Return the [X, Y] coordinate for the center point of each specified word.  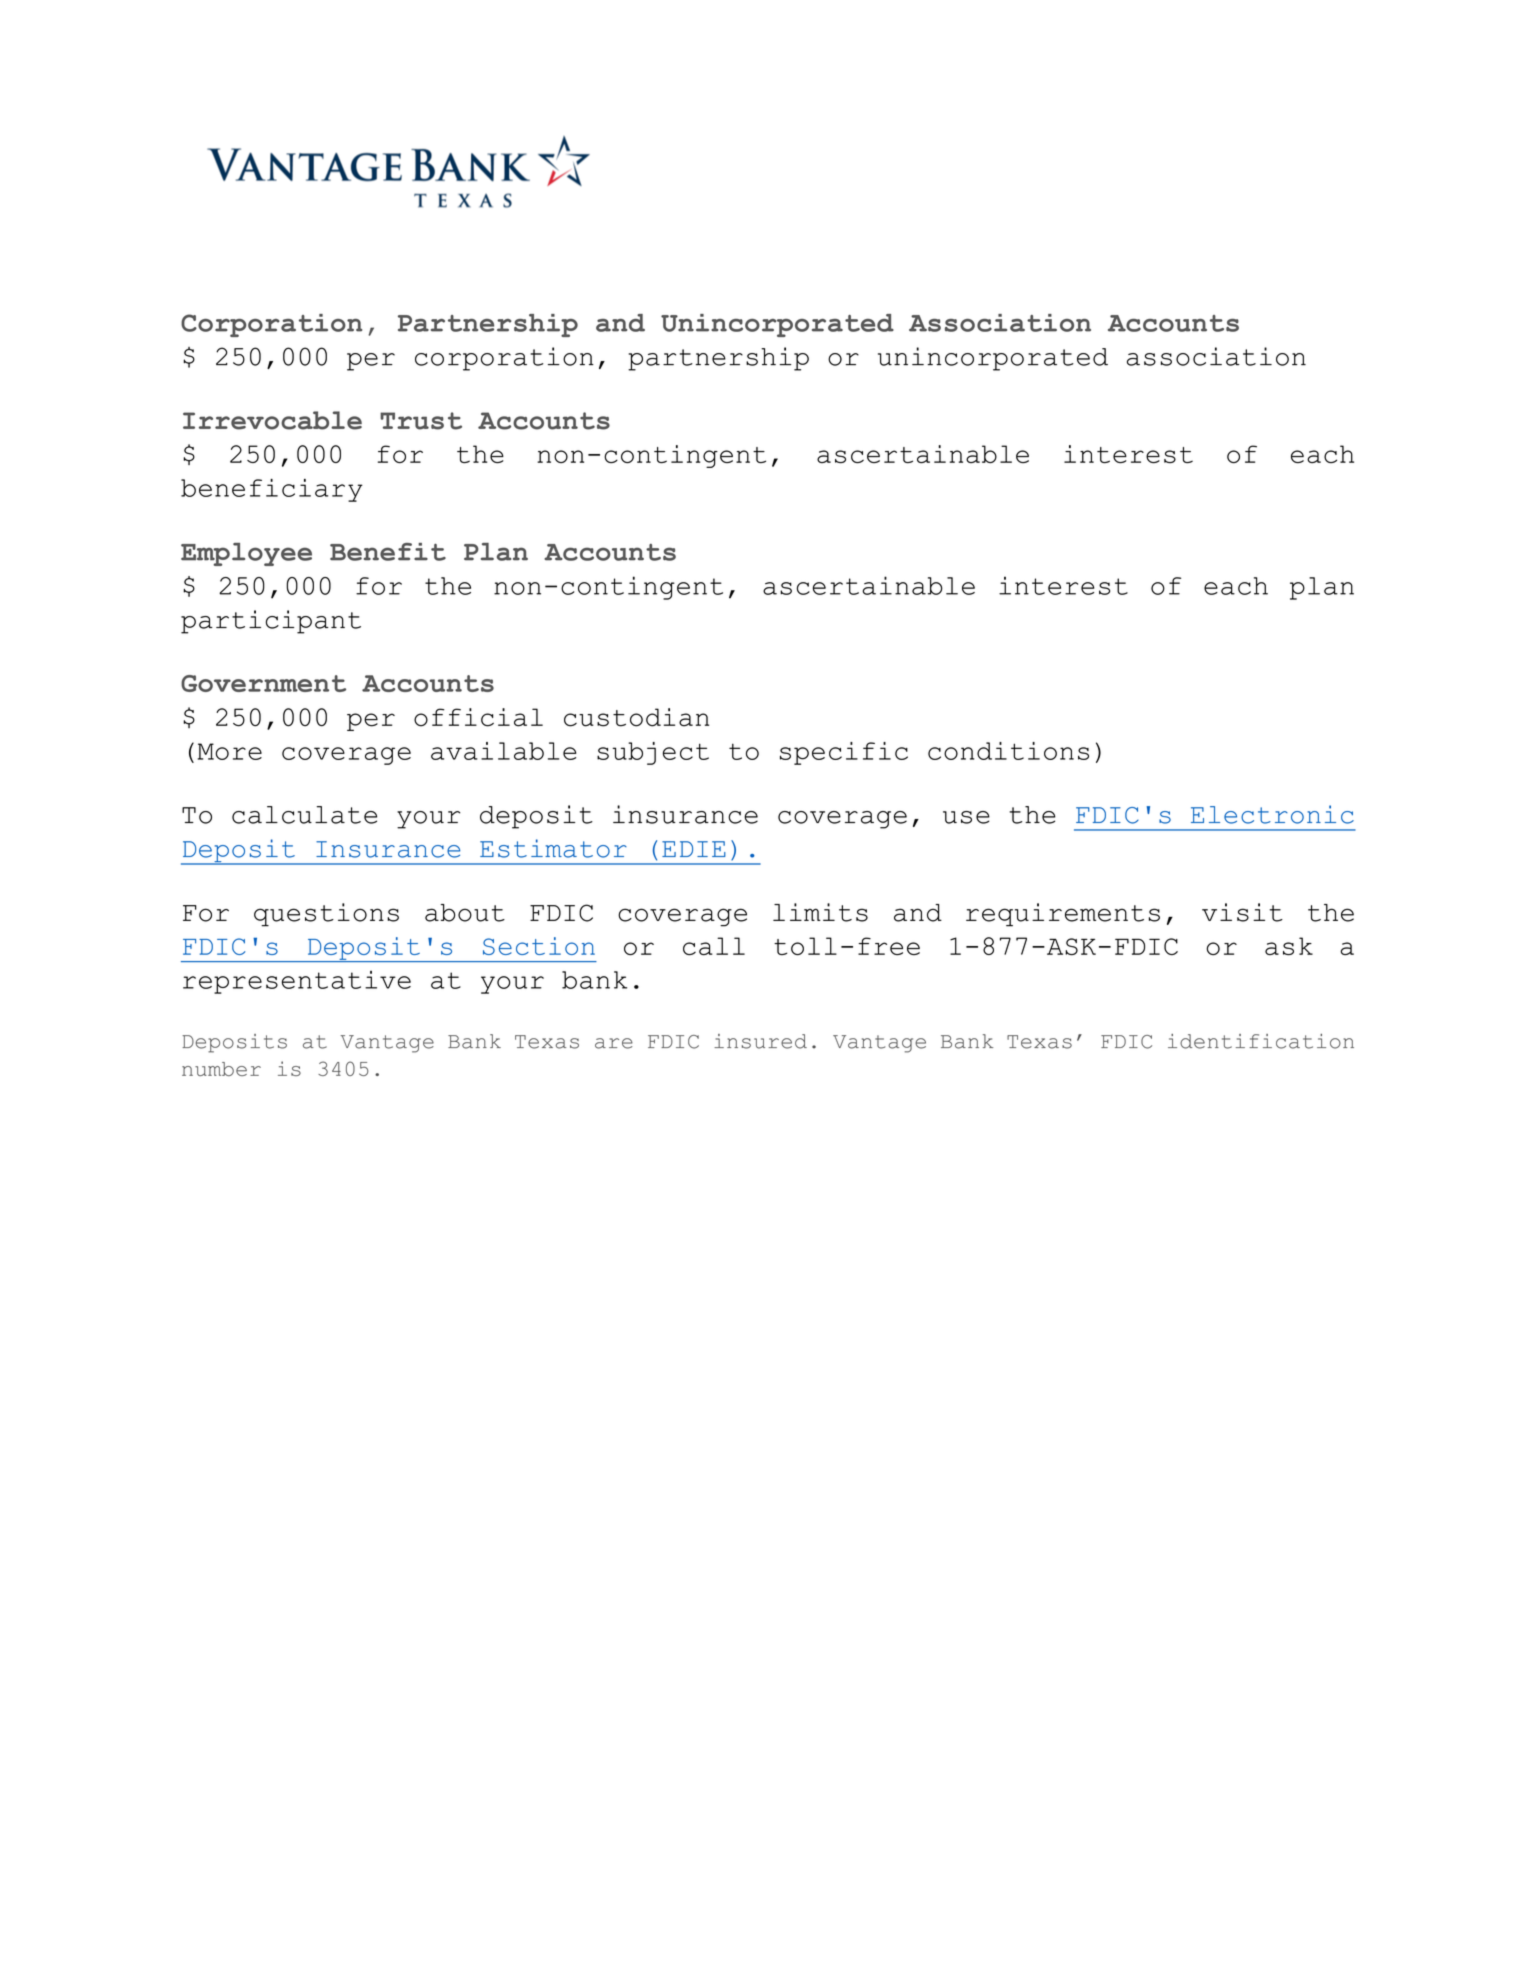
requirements [1063, 915]
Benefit [388, 552]
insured [760, 1041]
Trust [421, 421]
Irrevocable [272, 420]
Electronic [1272, 814]
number [221, 1069]
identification [1261, 1041]
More [230, 751]
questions [326, 915]
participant [271, 622]
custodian [636, 717]
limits [820, 912]
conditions [1008, 751]
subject [653, 753]
